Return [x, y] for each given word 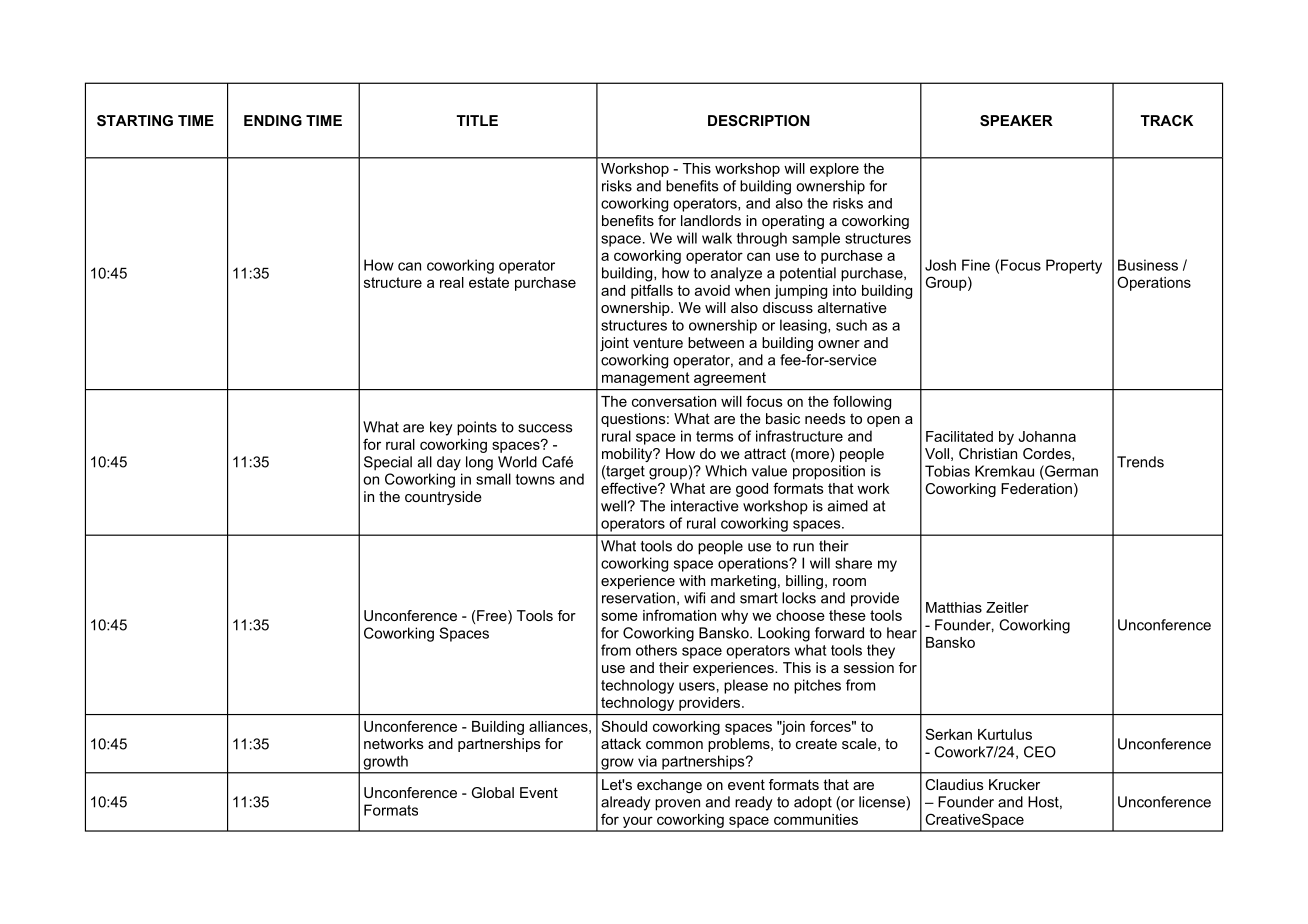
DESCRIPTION [759, 120]
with [692, 580]
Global [493, 792]
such [851, 325]
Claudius [954, 784]
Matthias [954, 607]
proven [677, 805]
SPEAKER [1016, 120]
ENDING [273, 120]
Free [492, 617]
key [441, 428]
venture [658, 342]
